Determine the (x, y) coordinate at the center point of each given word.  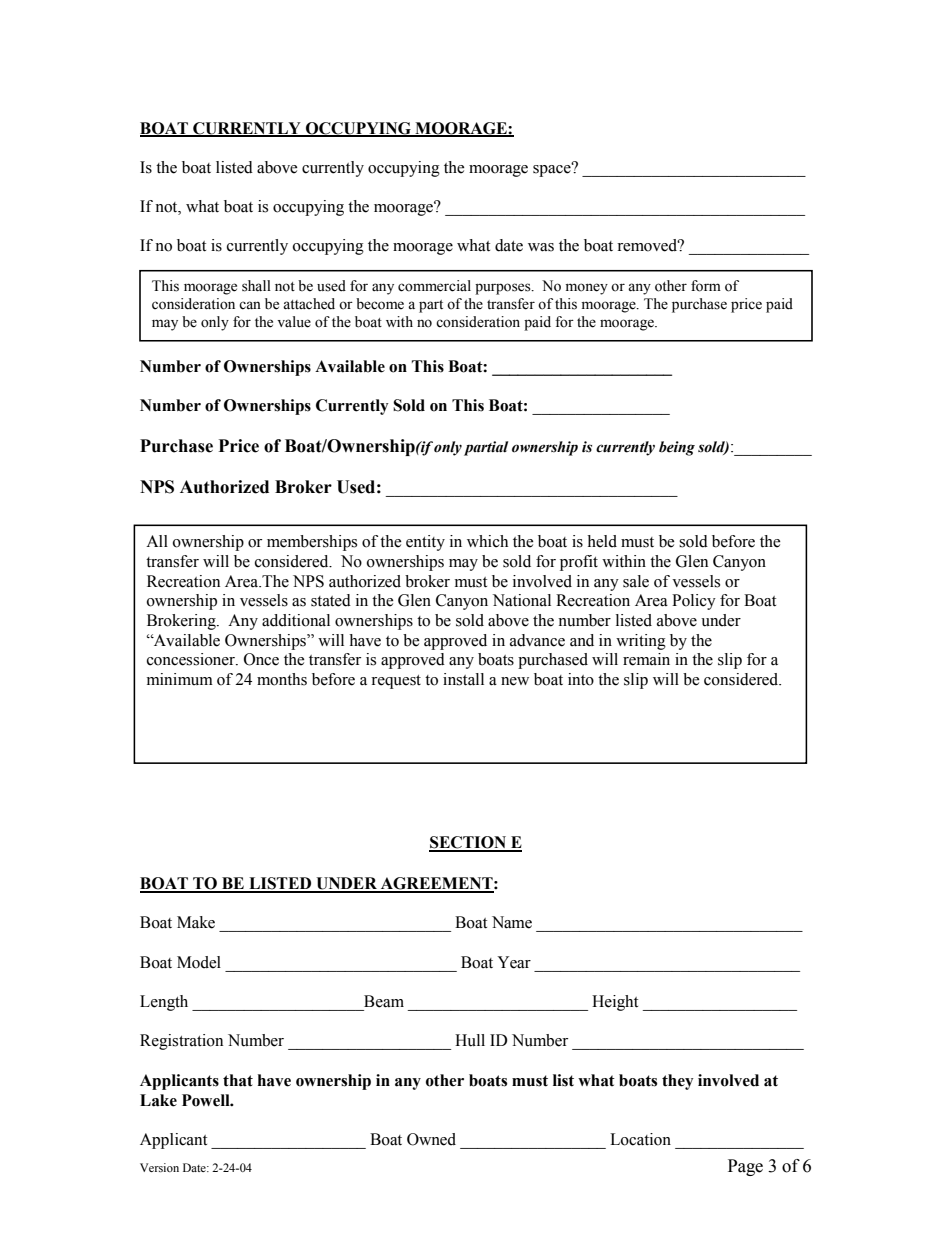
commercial (434, 286)
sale (636, 581)
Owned (431, 1139)
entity (425, 543)
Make (196, 922)
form (706, 286)
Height (615, 1003)
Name (512, 922)
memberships (312, 543)
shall (256, 286)
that (238, 1080)
